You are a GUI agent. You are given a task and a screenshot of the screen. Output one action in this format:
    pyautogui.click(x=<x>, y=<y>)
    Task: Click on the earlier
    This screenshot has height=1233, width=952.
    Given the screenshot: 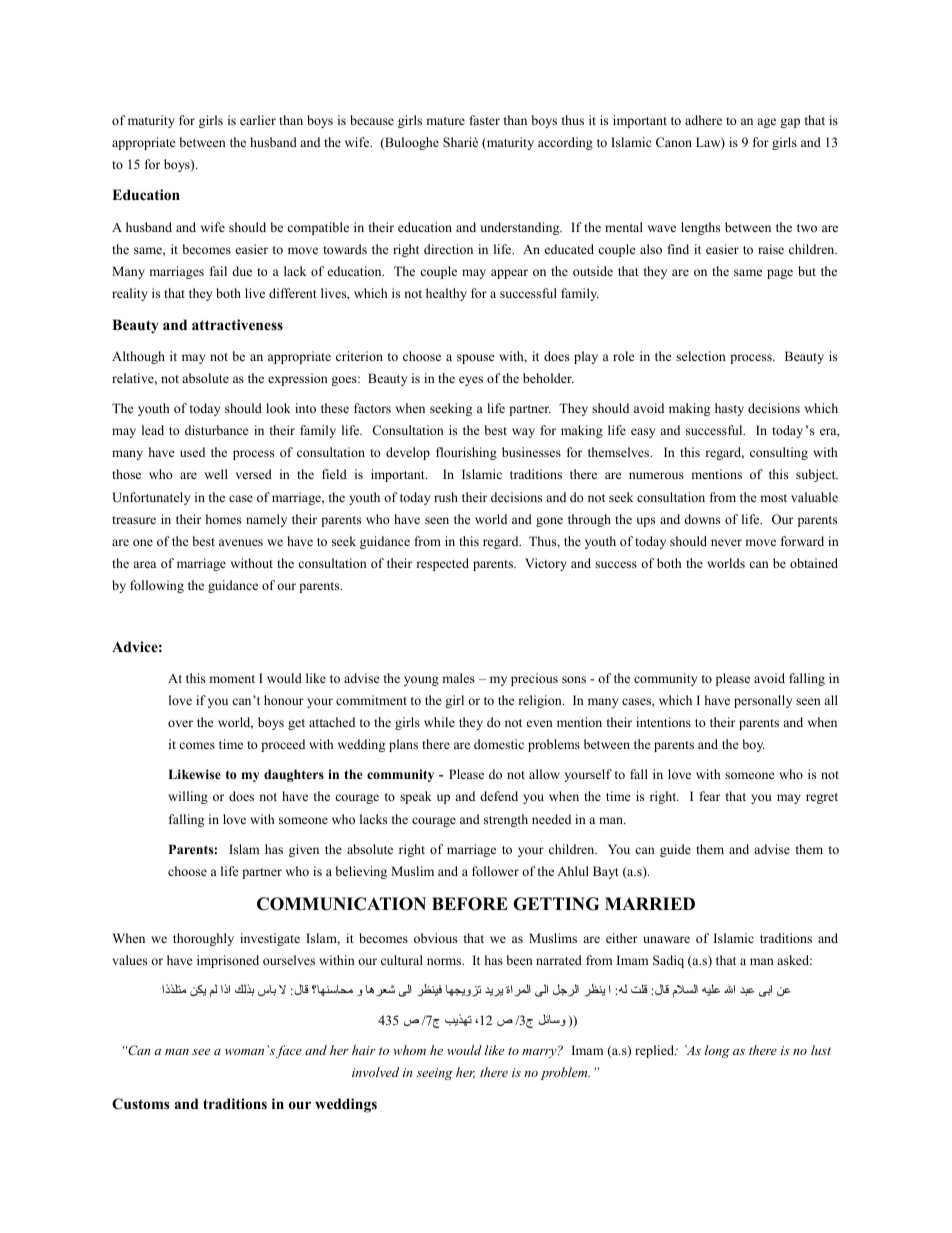 What is the action you would take?
    pyautogui.click(x=258, y=120)
